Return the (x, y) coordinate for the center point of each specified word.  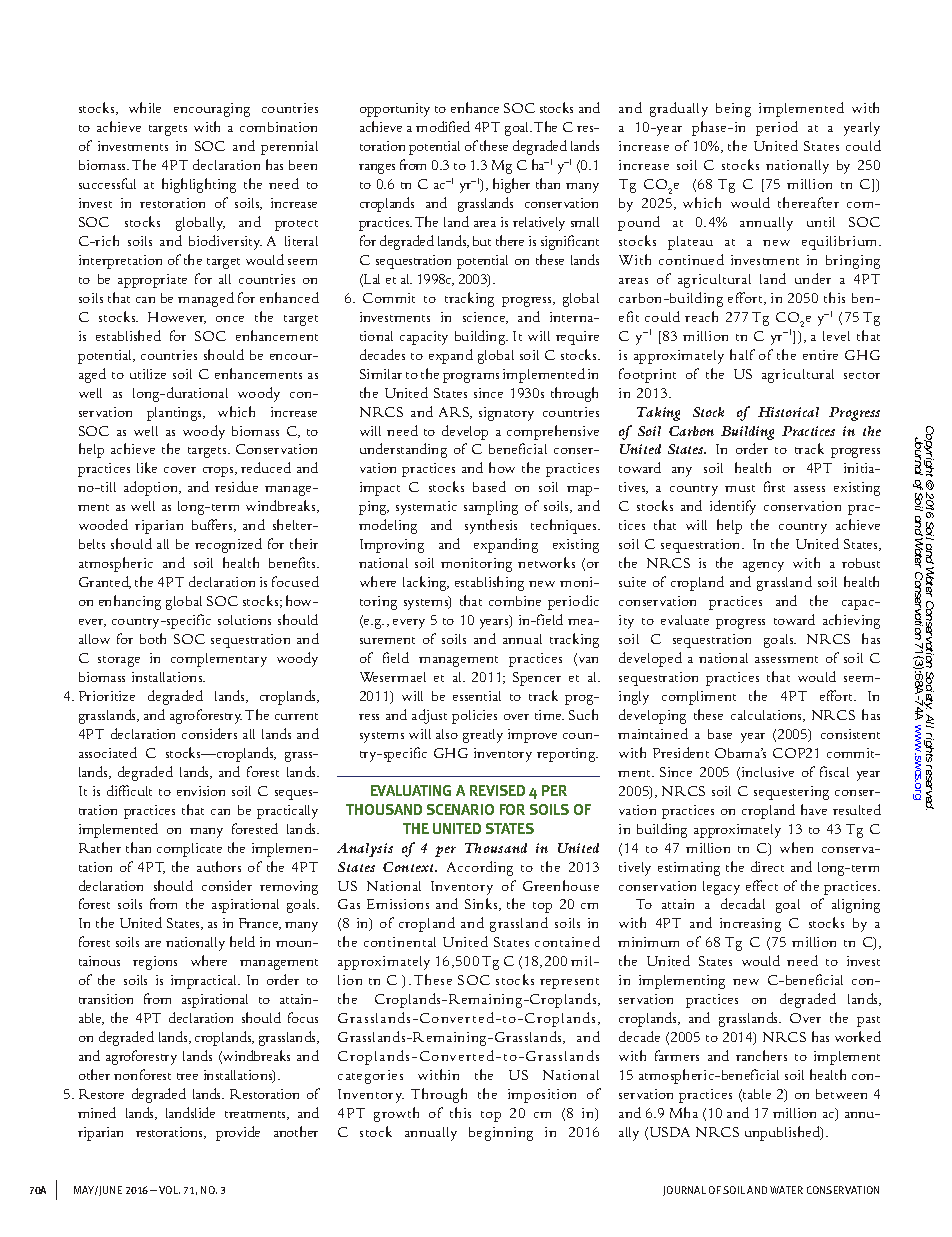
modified (443, 126)
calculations (767, 716)
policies (474, 717)
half (742, 354)
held (242, 941)
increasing (750, 925)
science (485, 318)
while (145, 107)
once (230, 319)
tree (187, 1076)
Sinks (482, 904)
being (733, 110)
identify (733, 507)
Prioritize (107, 696)
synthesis (491, 526)
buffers (213, 525)
